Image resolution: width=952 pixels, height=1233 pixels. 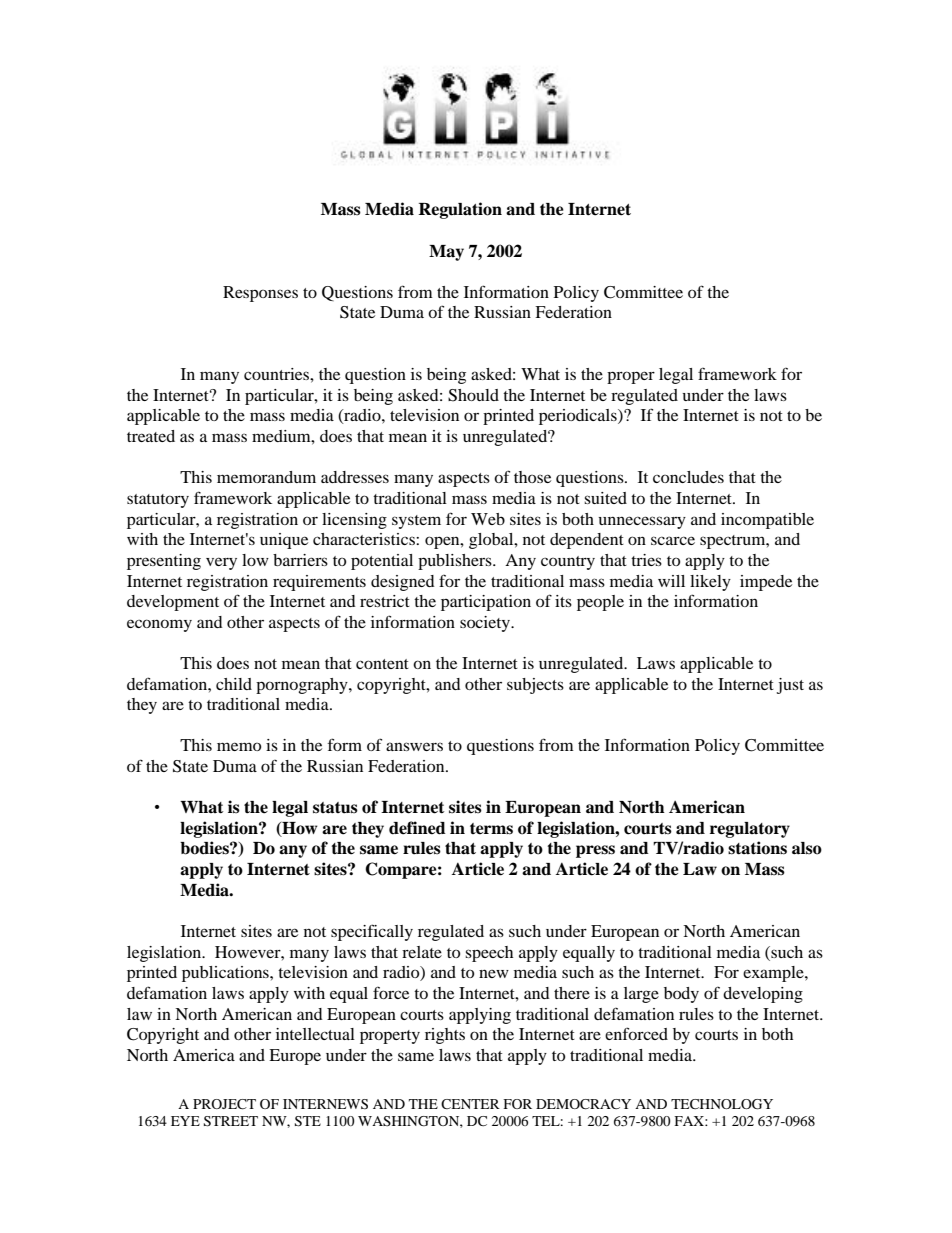 What do you see at coordinates (151, 436) in the screenshot?
I see `treated` at bounding box center [151, 436].
